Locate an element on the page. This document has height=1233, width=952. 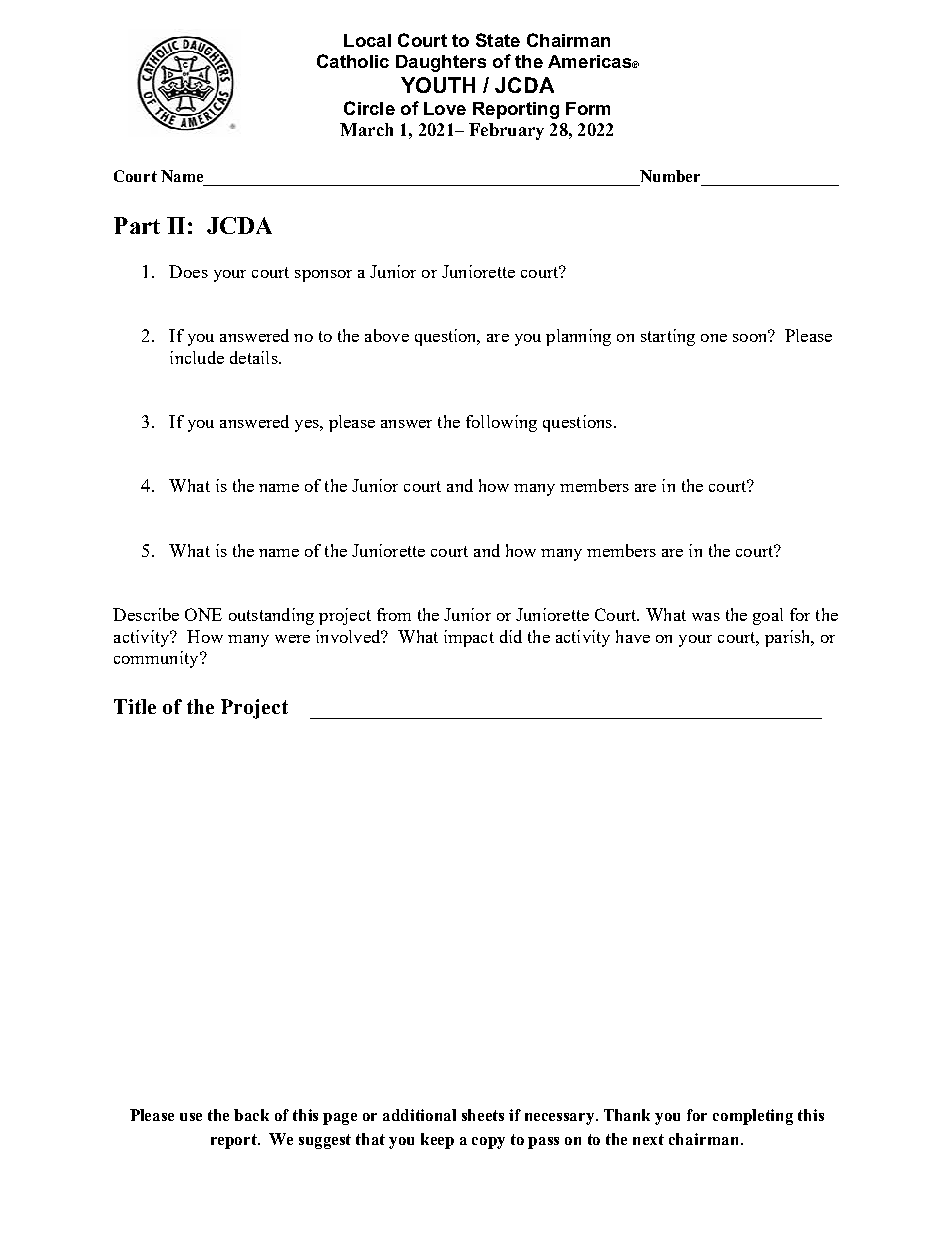
Catholic is located at coordinates (353, 61).
